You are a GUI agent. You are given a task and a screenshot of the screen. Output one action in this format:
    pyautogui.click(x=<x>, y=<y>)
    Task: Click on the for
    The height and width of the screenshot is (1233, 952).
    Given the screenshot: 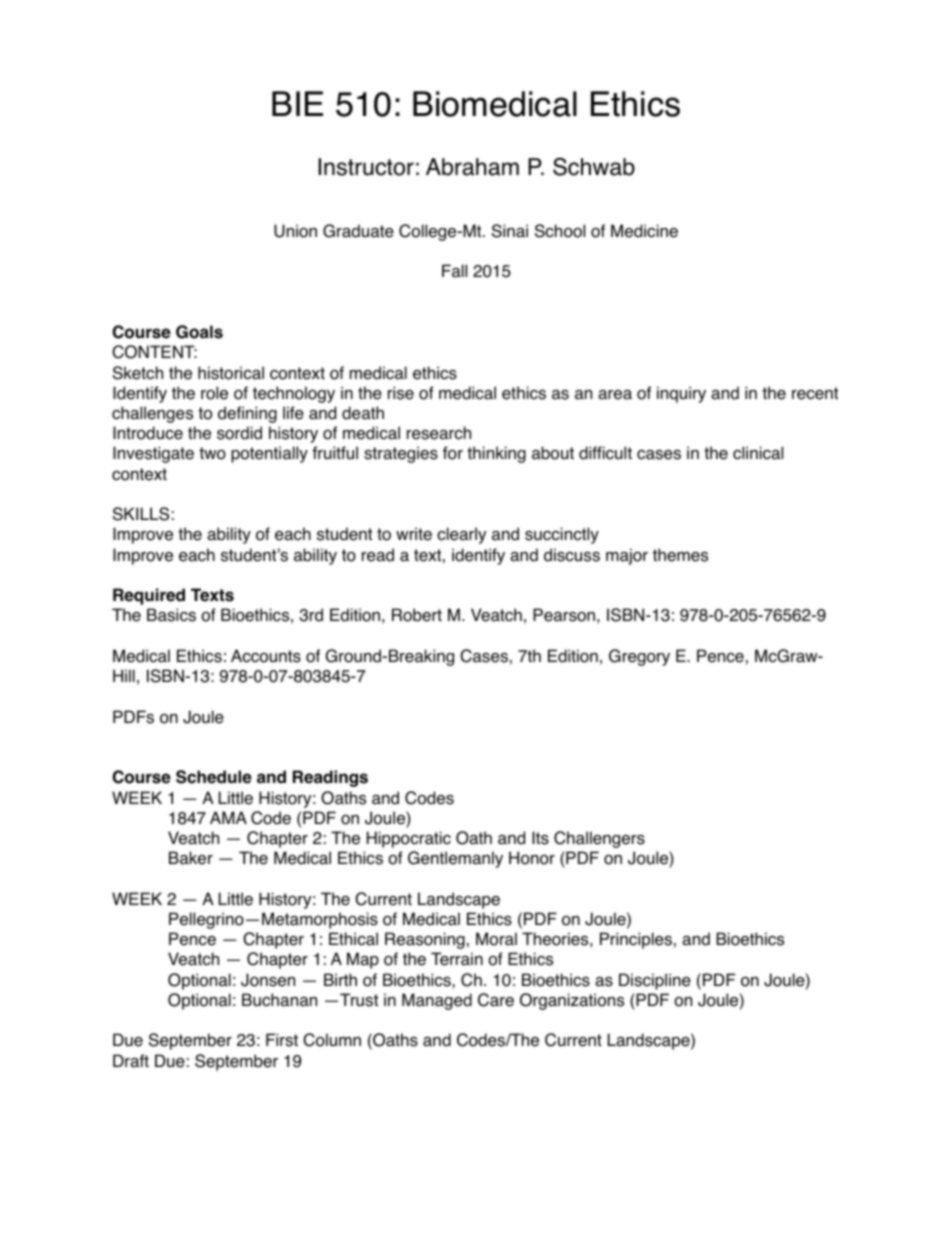 What is the action you would take?
    pyautogui.click(x=453, y=453)
